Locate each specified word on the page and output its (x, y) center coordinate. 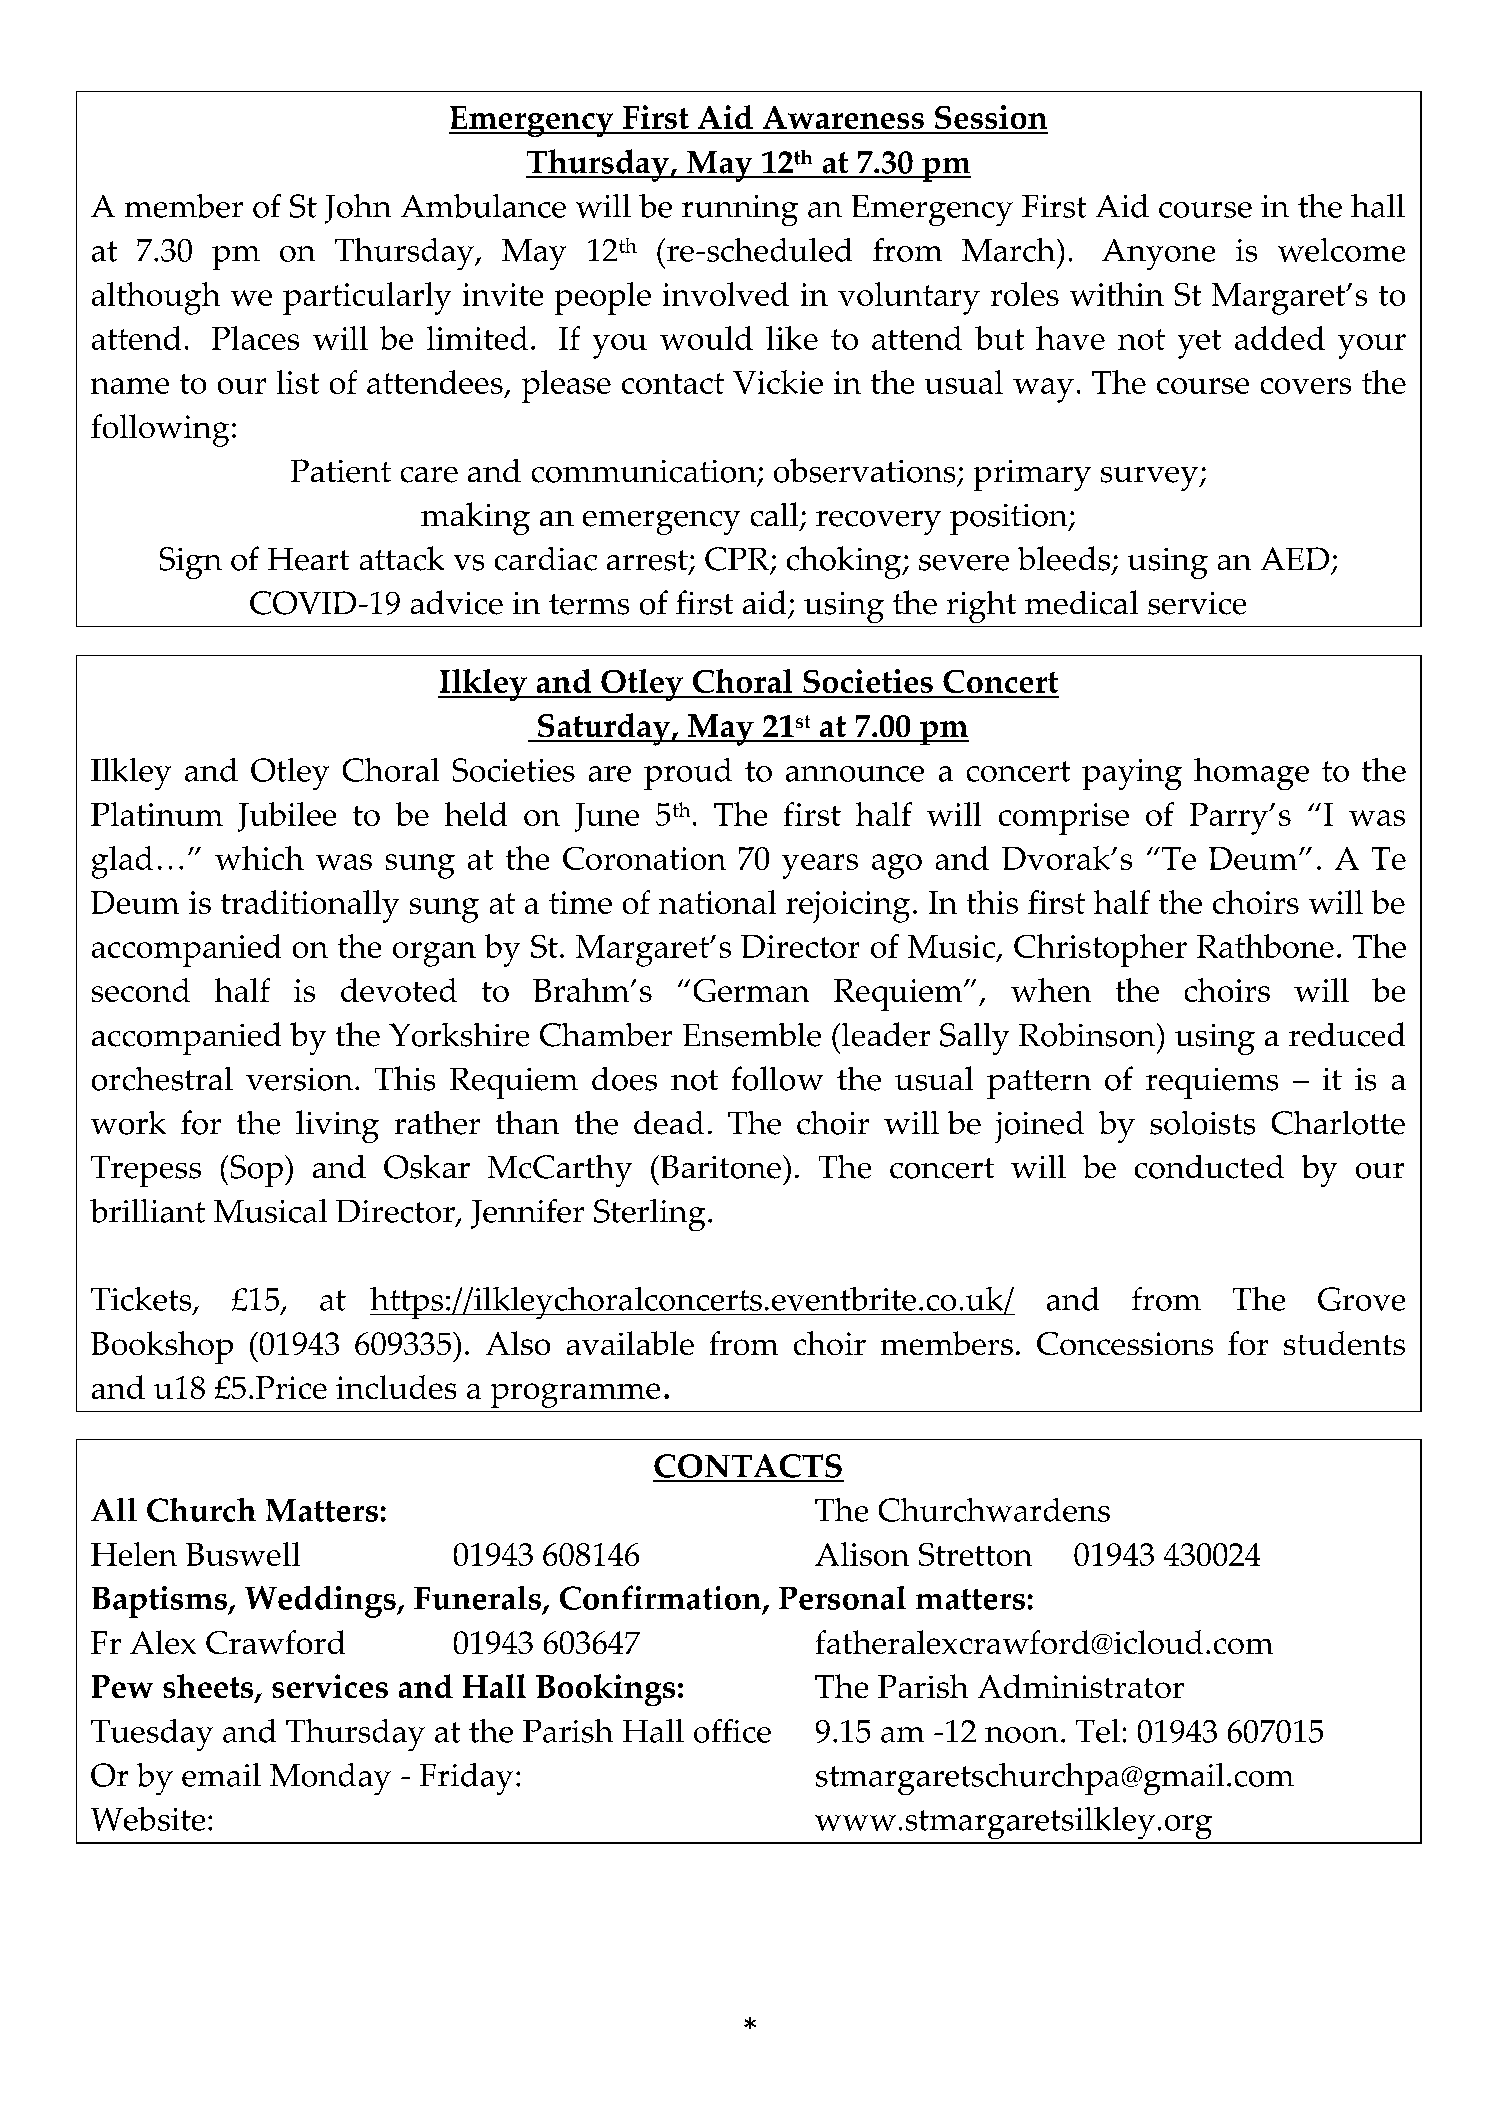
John (358, 209)
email (221, 1775)
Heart (308, 559)
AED (1295, 558)
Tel (1098, 1731)
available (630, 1343)
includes (396, 1387)
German (751, 990)
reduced (1347, 1034)
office (732, 1731)
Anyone (1158, 254)
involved (726, 294)
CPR (738, 560)
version (299, 1079)
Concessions (1125, 1343)
